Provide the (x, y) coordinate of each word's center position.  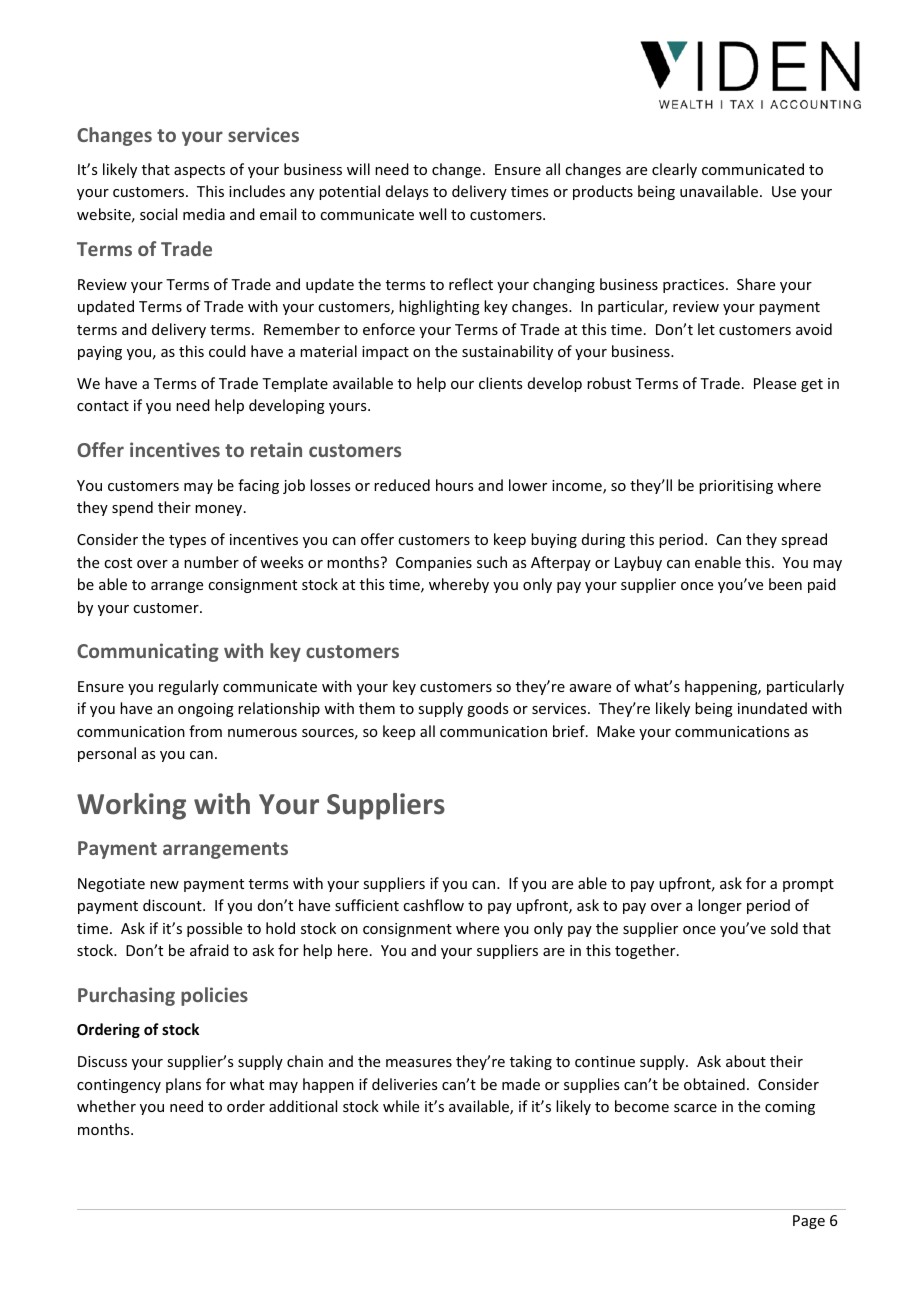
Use (784, 191)
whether (106, 1106)
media (204, 214)
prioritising (736, 487)
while (401, 1106)
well (432, 214)
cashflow (433, 905)
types (187, 541)
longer (720, 906)
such (492, 562)
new (164, 885)
